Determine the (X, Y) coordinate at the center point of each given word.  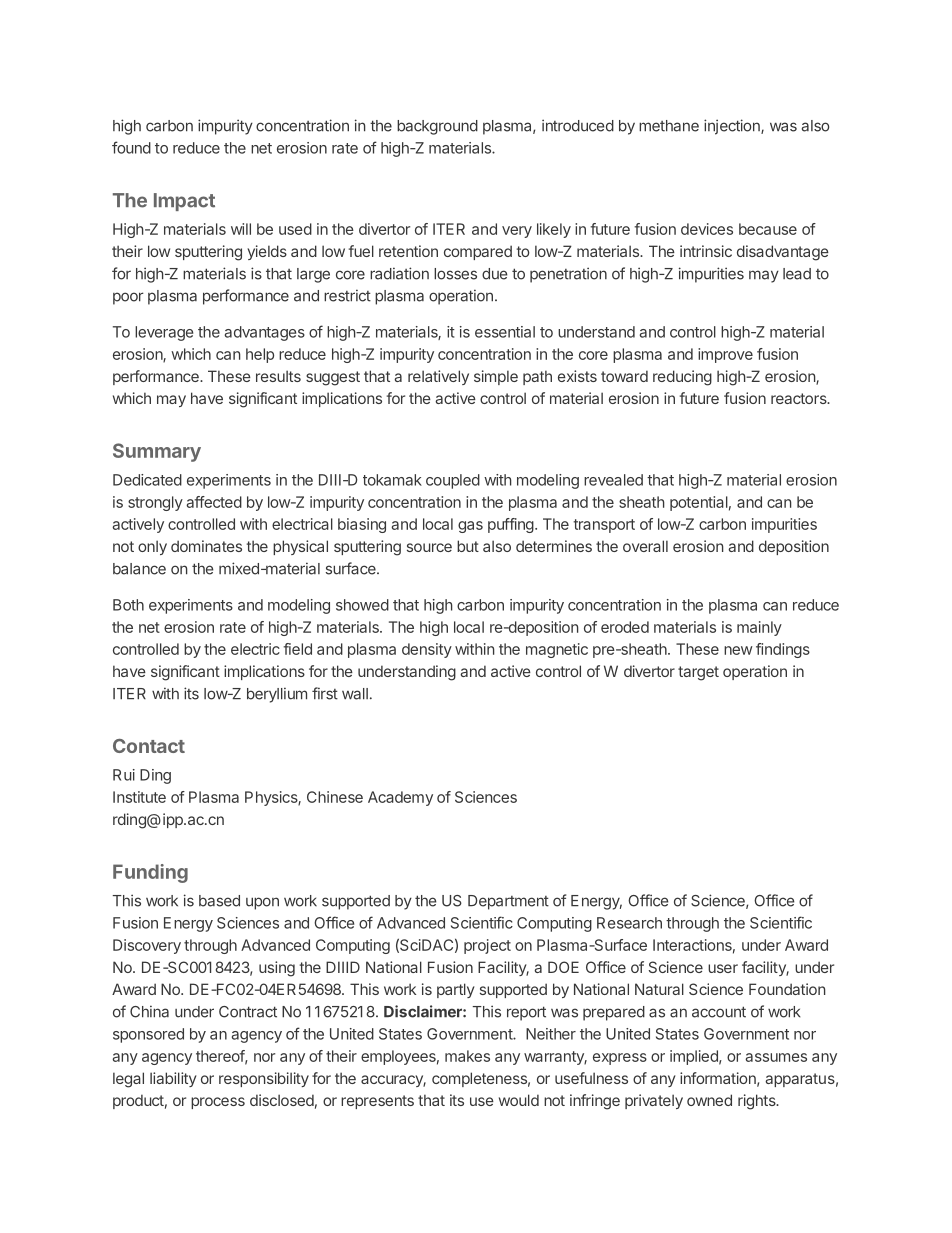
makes (467, 1056)
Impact (184, 202)
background (437, 127)
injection (733, 127)
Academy (400, 798)
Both (128, 605)
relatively (438, 377)
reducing (682, 378)
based (219, 901)
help (260, 355)
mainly (759, 628)
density (427, 650)
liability (173, 1079)
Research (629, 923)
